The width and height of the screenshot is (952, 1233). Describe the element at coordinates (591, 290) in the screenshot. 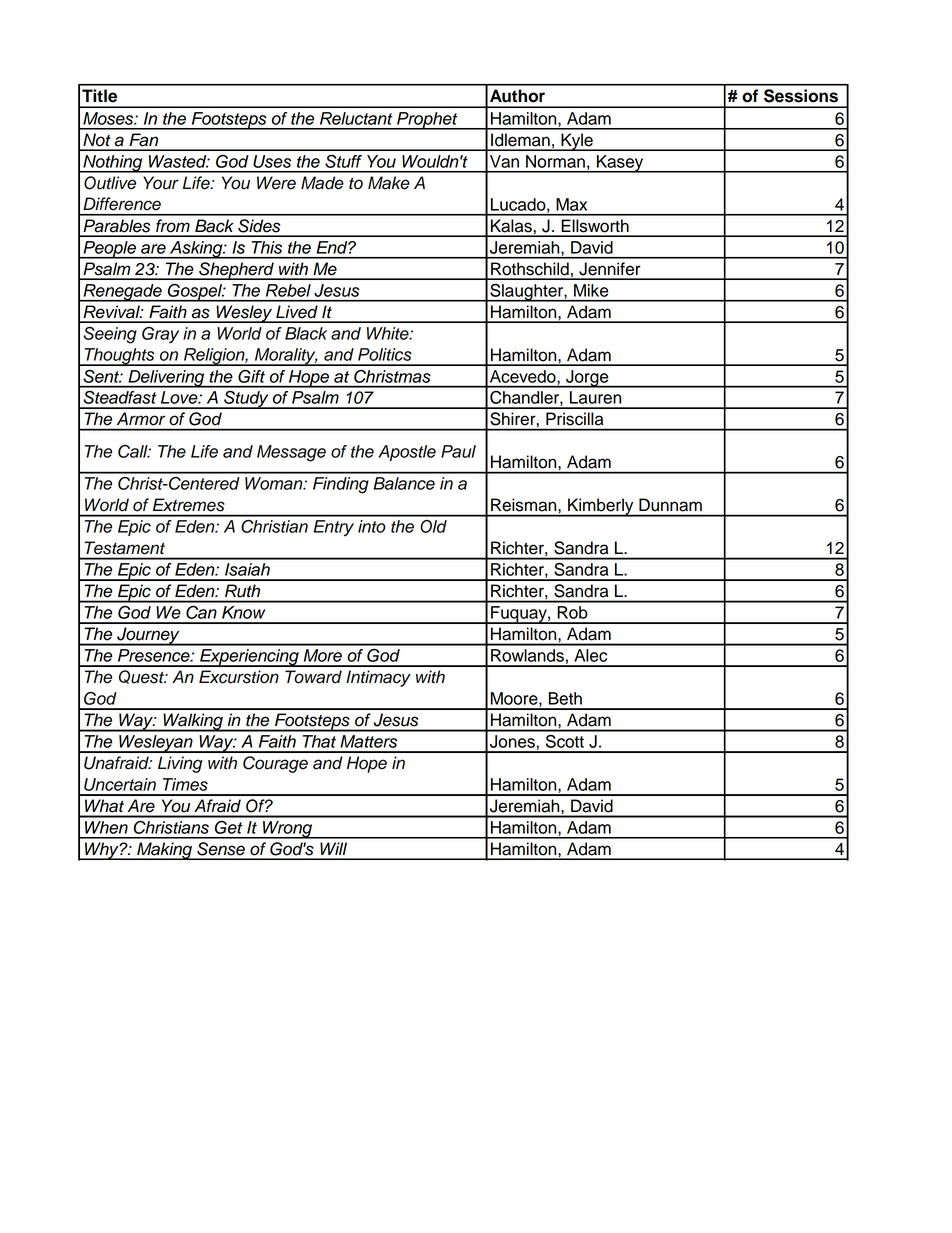

I see `Mike` at that location.
